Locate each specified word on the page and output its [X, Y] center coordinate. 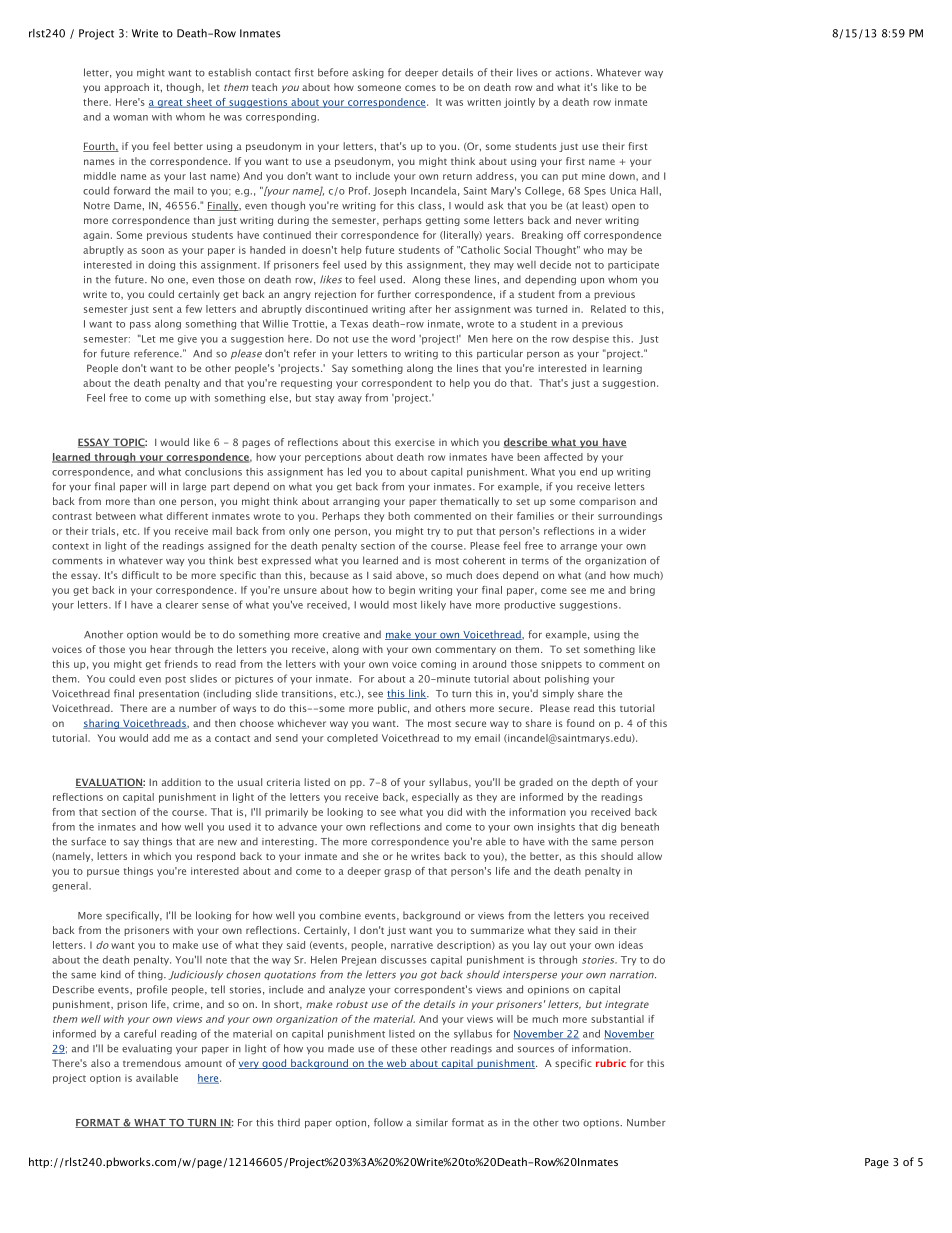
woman [130, 118]
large [194, 487]
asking [368, 73]
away [350, 400]
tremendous [152, 1063]
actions [573, 73]
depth [605, 783]
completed [352, 739]
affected [563, 457]
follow [388, 1122]
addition [181, 782]
